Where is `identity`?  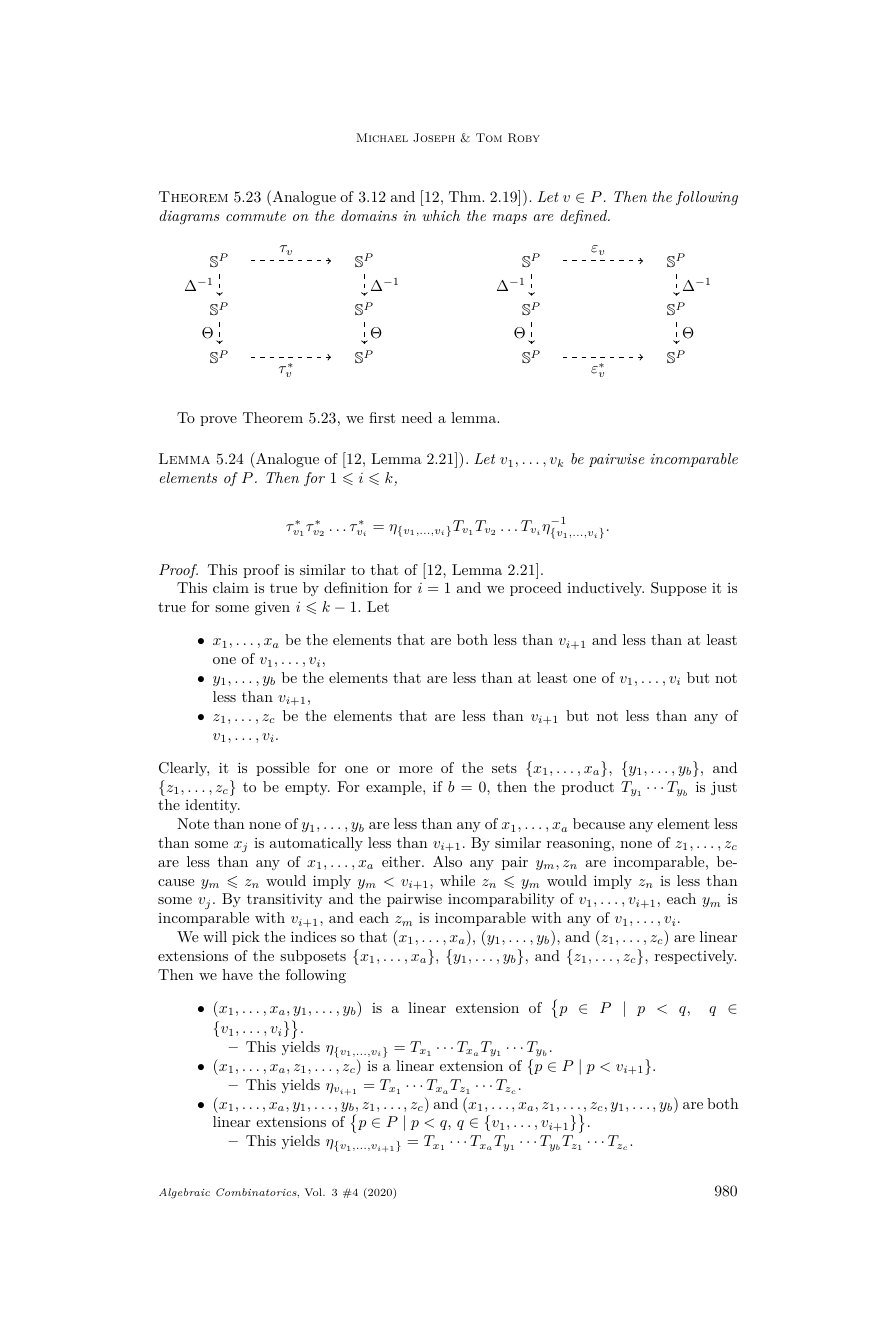 identity is located at coordinates (212, 806).
